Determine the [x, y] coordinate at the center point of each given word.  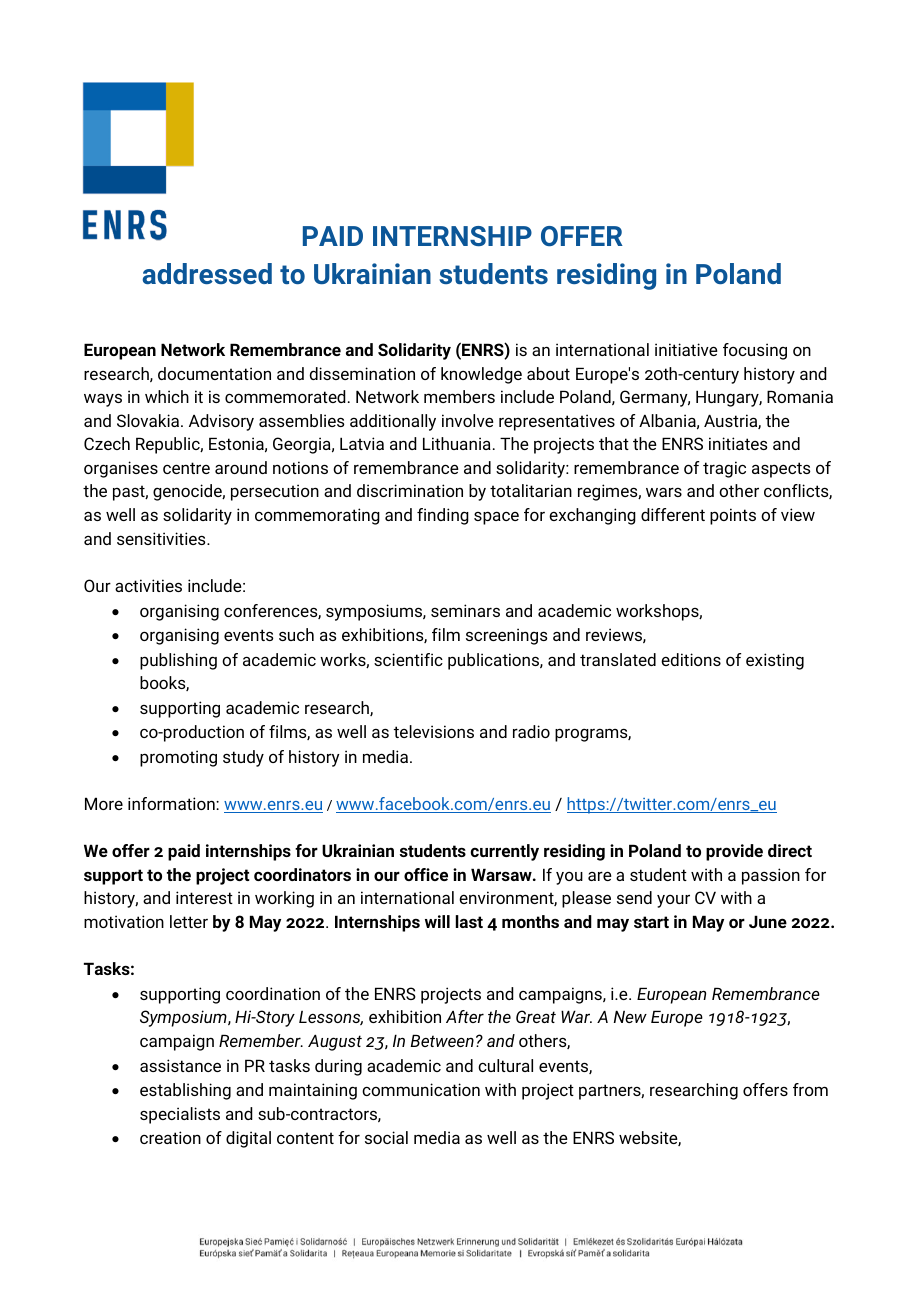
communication [421, 1089]
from [810, 1089]
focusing [755, 351]
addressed [207, 273]
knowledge [481, 375]
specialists [180, 1115]
